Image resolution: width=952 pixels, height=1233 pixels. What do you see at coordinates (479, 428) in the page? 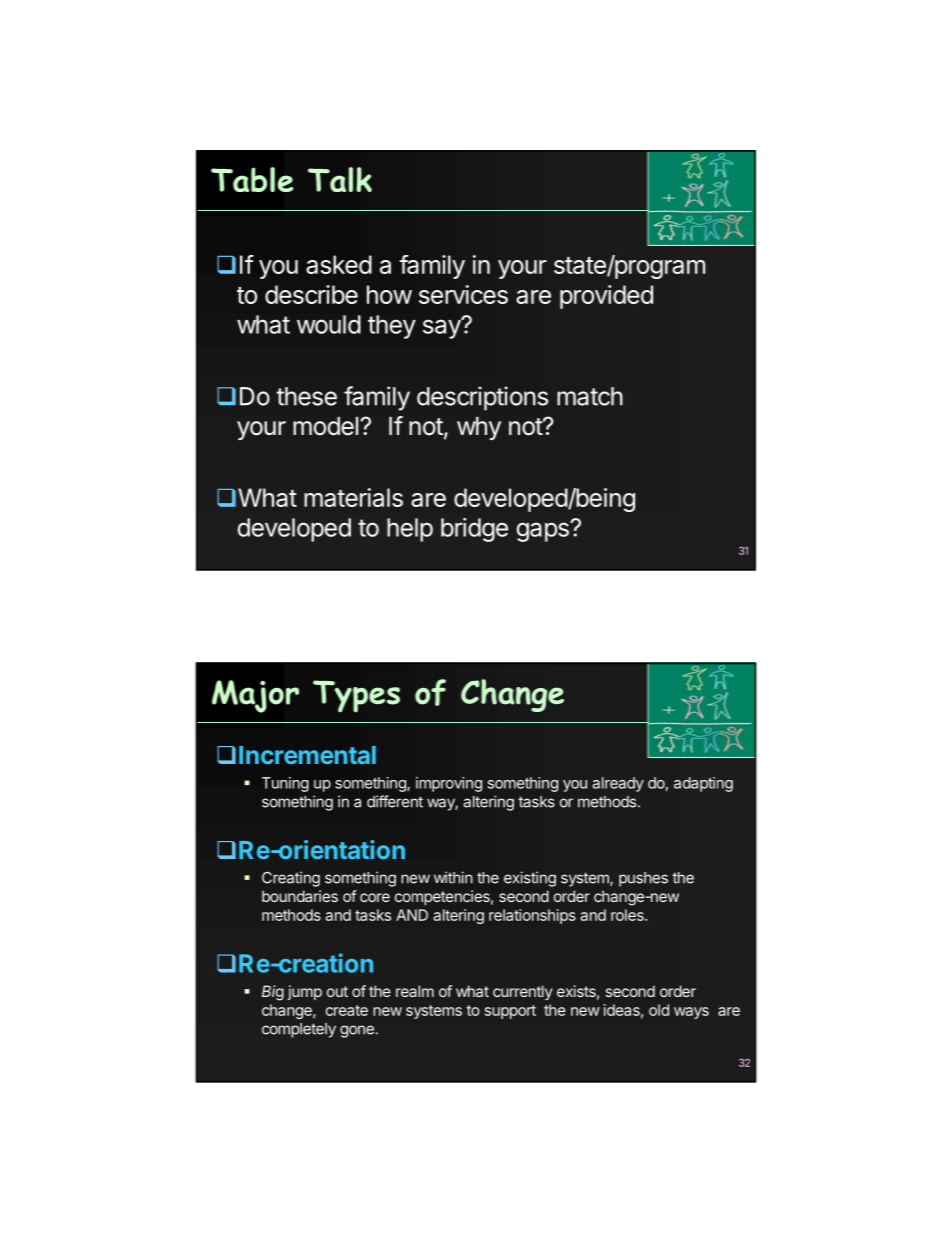
I see `why` at bounding box center [479, 428].
